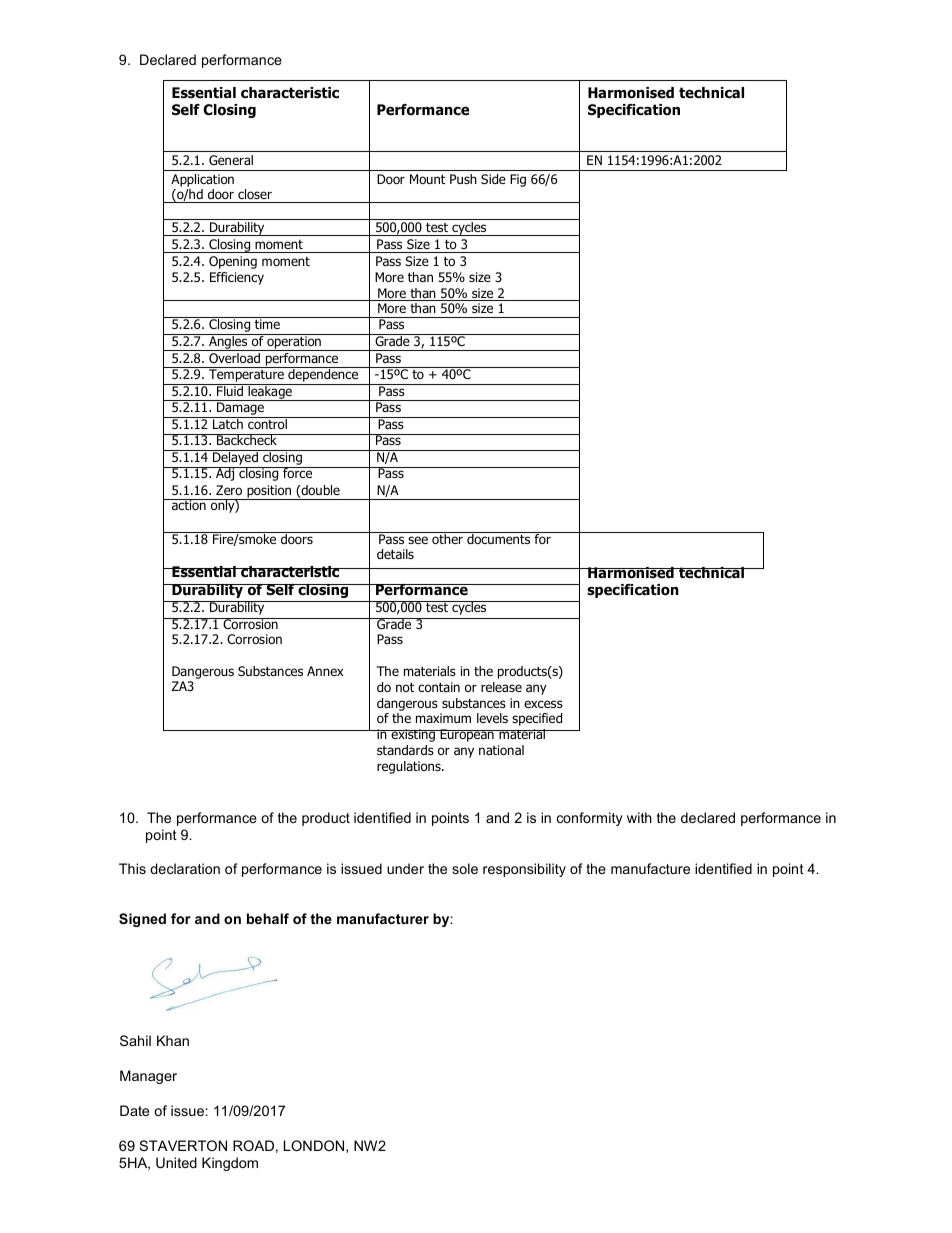  I want to click on see, so click(418, 540).
